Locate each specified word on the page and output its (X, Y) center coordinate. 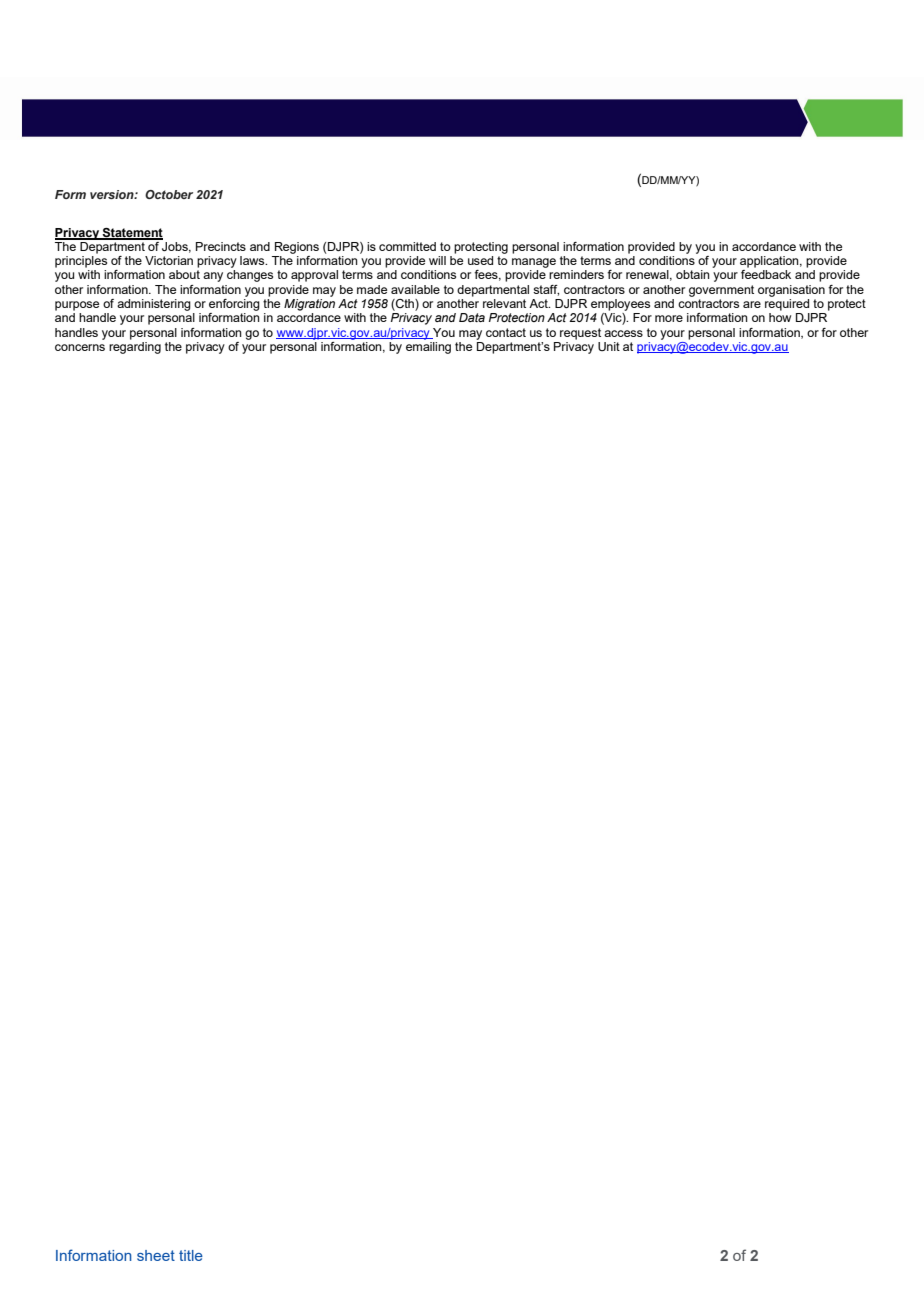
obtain (693, 274)
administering (154, 305)
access (623, 333)
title (191, 1255)
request (580, 334)
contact (506, 332)
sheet (156, 1255)
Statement (132, 233)
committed (407, 246)
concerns (80, 347)
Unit (609, 346)
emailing (428, 346)
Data (472, 317)
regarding (135, 346)
